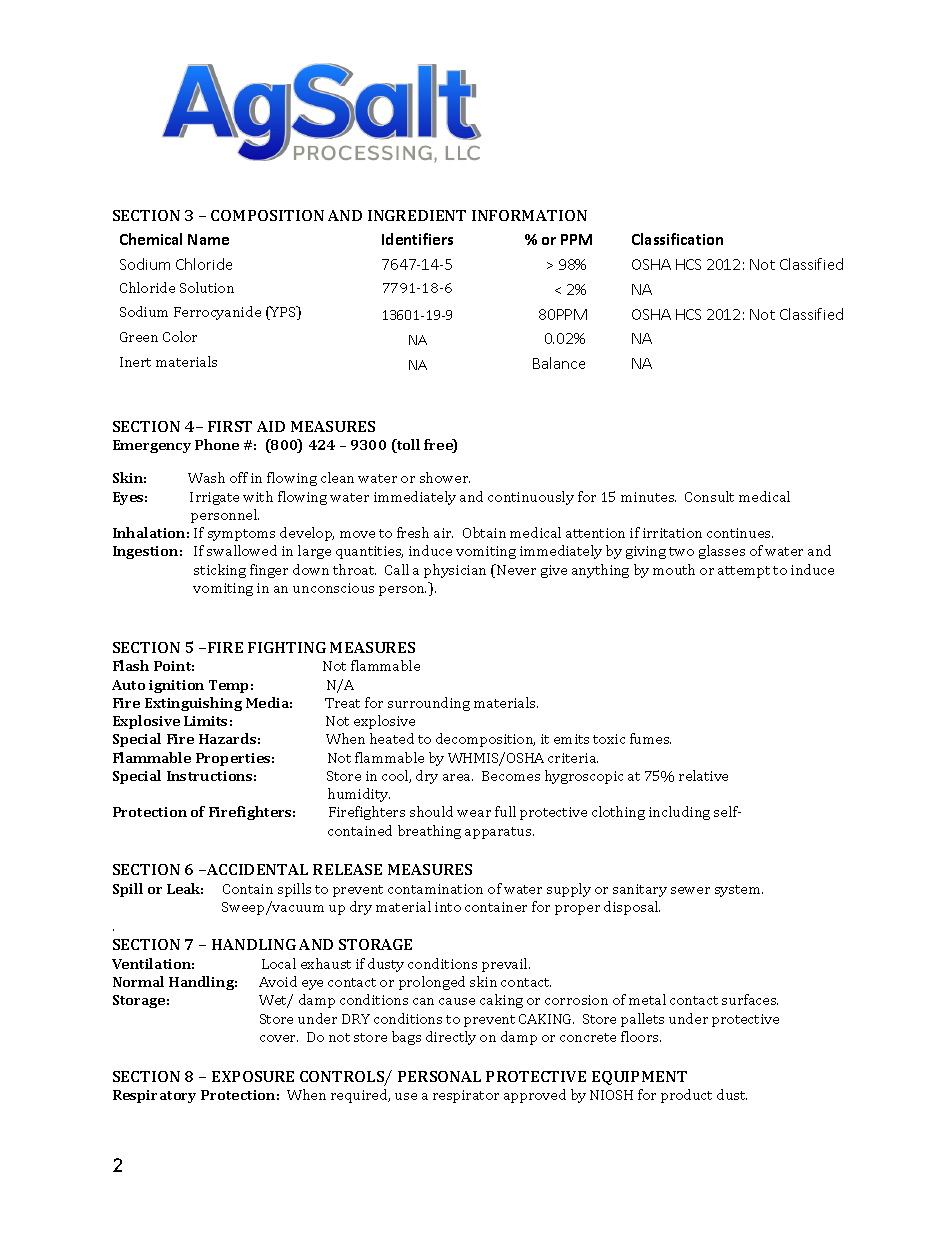 The width and height of the screenshot is (952, 1233). I want to click on Classification, so click(677, 239).
